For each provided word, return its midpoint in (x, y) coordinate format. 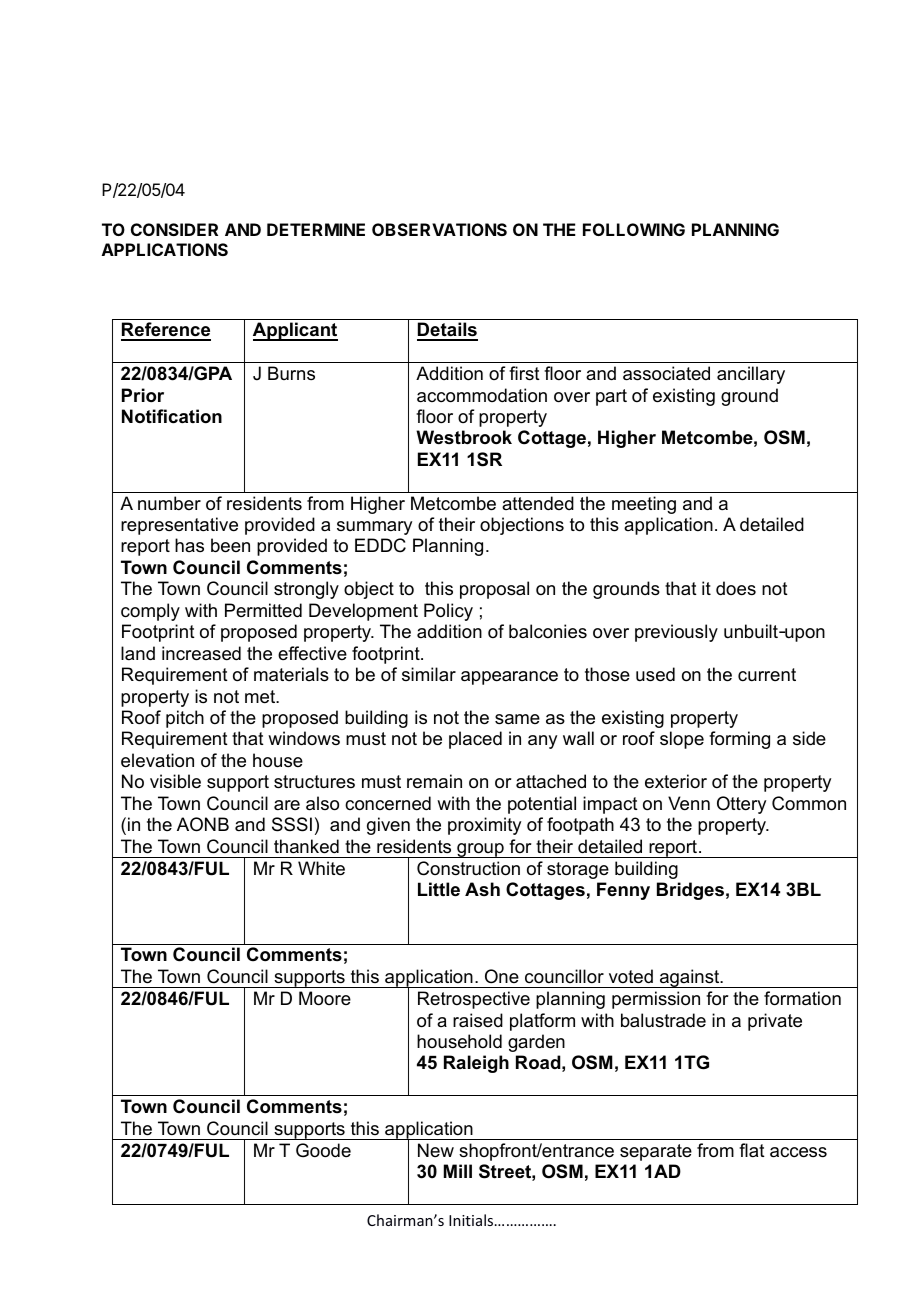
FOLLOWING (634, 229)
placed (475, 740)
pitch (185, 719)
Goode (323, 1150)
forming (739, 740)
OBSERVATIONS (439, 229)
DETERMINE (316, 229)
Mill (458, 1171)
